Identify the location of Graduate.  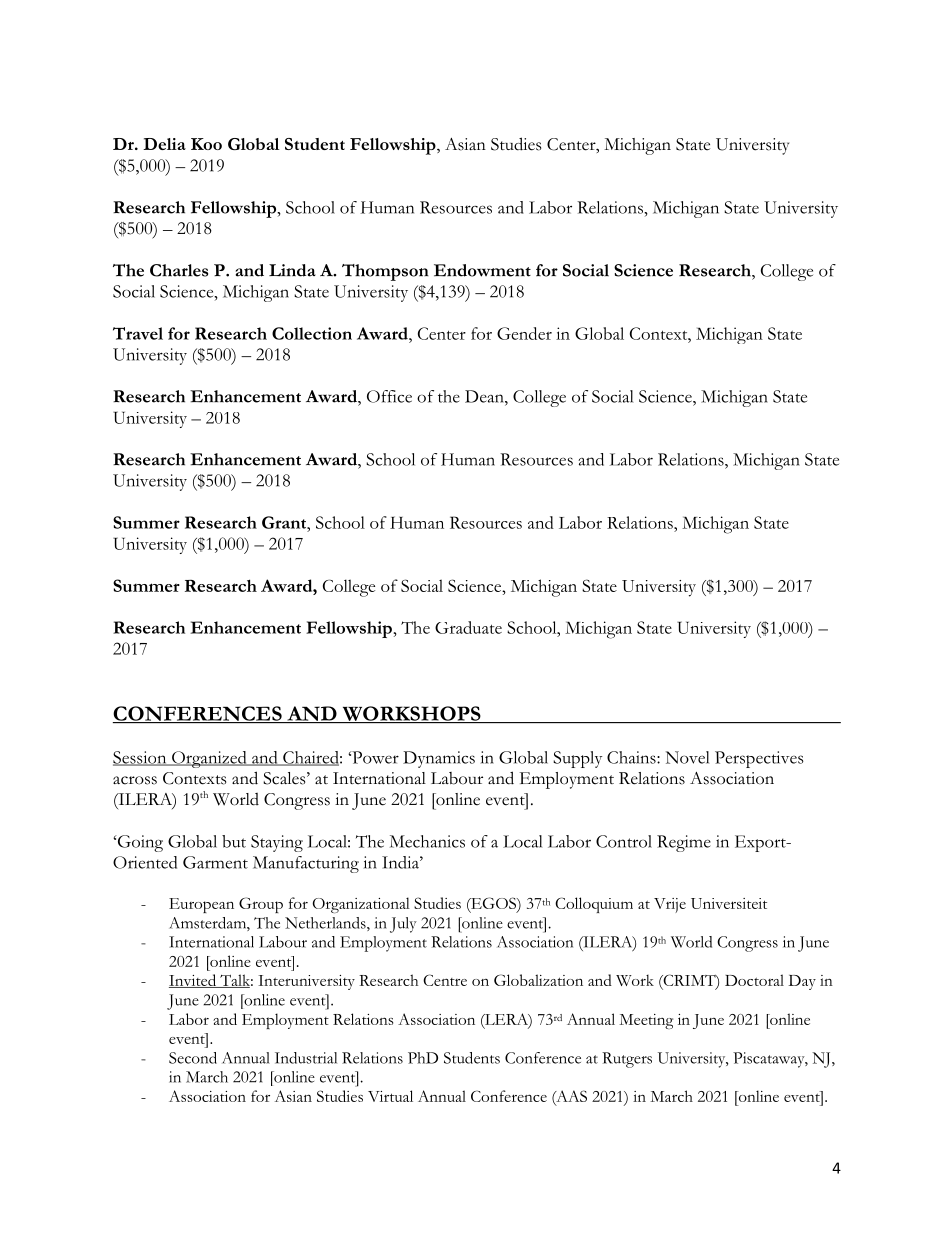
(468, 627).
